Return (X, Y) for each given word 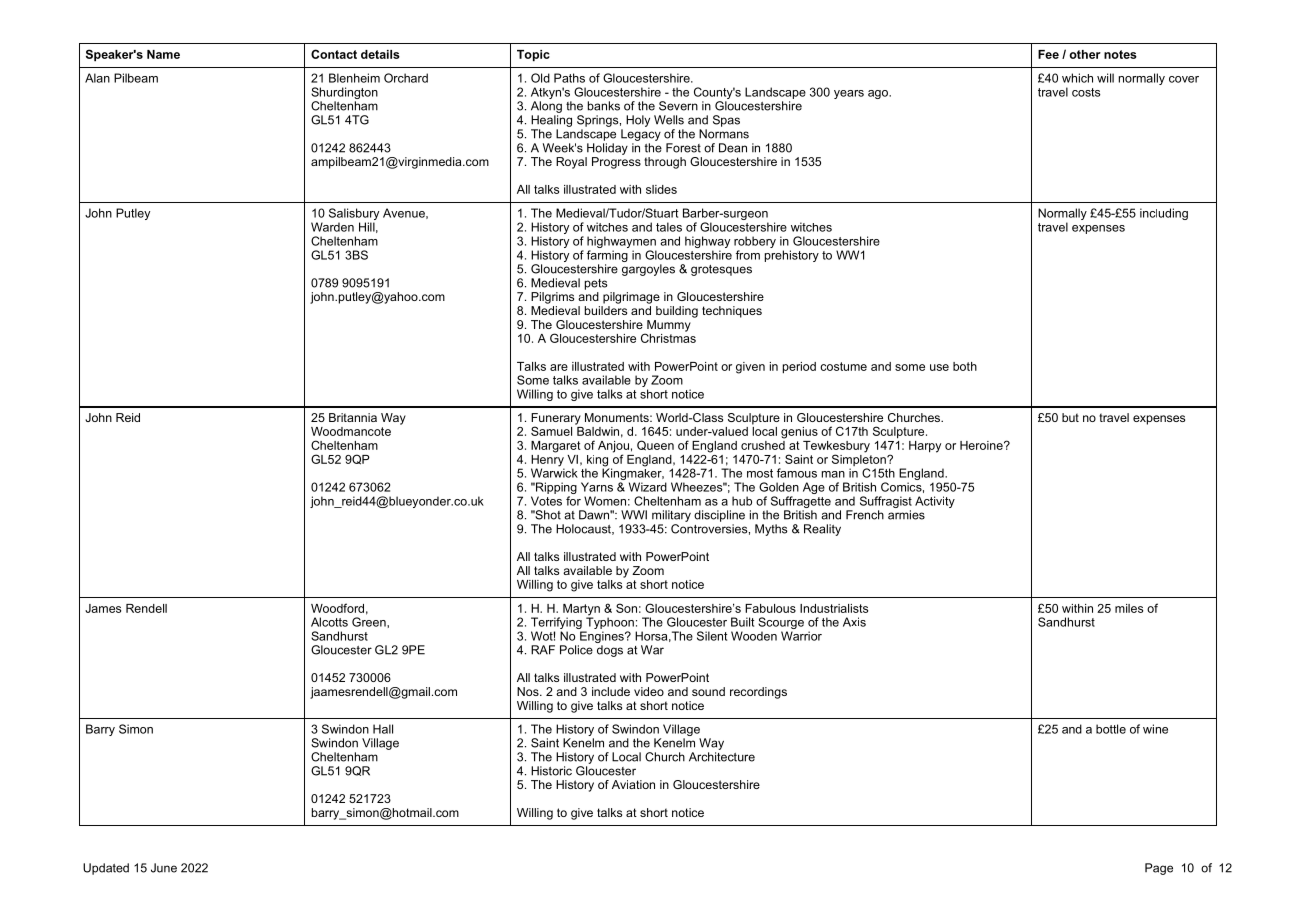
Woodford (337, 608)
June (164, 868)
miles (1129, 608)
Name (163, 54)
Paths (569, 78)
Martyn (581, 611)
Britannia (353, 417)
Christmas (668, 337)
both (965, 366)
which (1077, 78)
